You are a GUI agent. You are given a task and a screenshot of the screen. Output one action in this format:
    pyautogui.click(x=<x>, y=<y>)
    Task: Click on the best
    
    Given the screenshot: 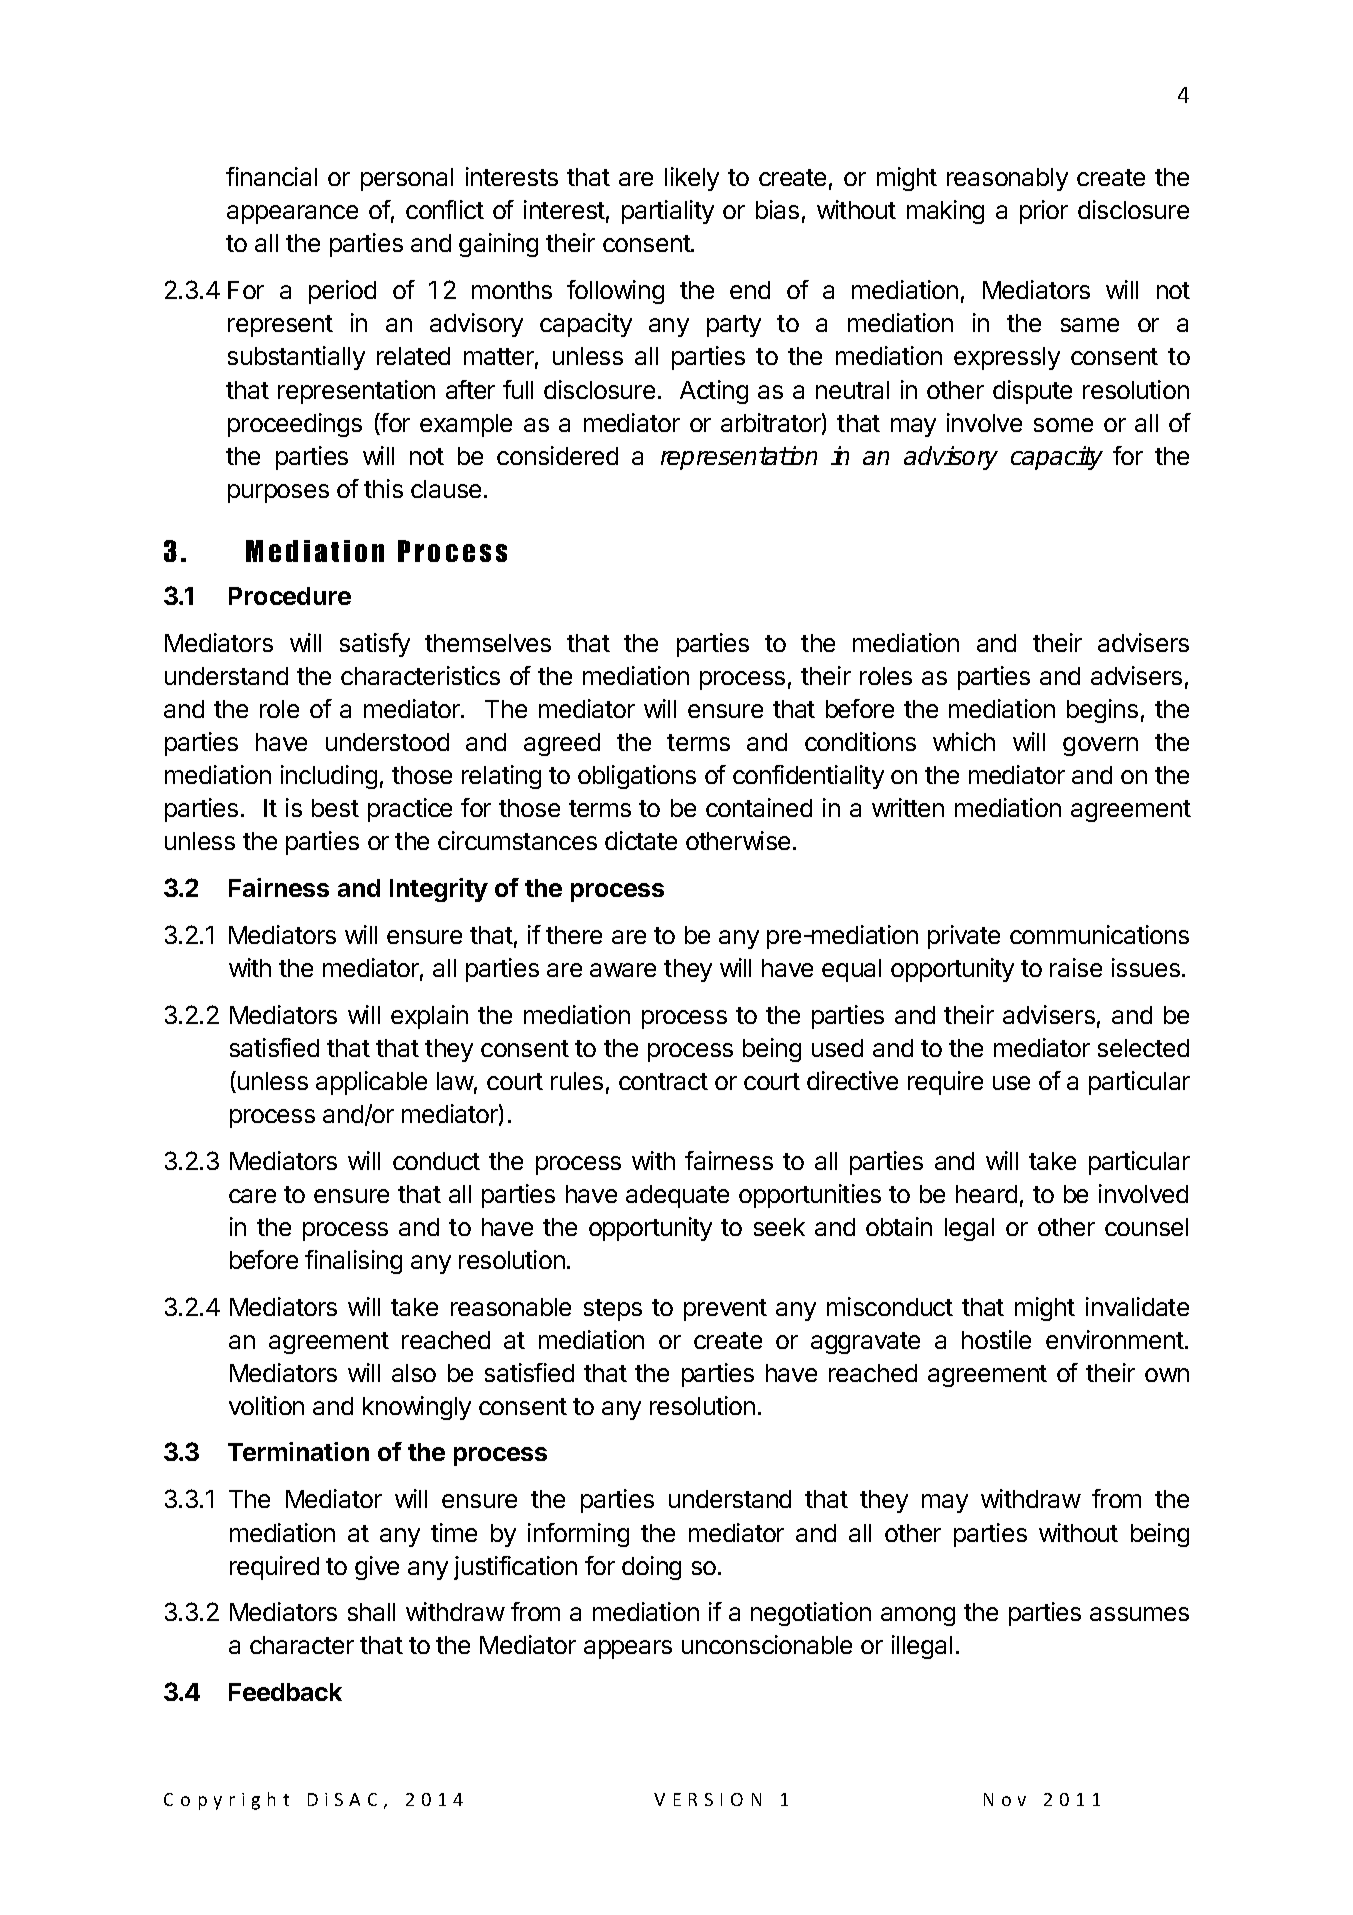 What is the action you would take?
    pyautogui.click(x=335, y=808)
